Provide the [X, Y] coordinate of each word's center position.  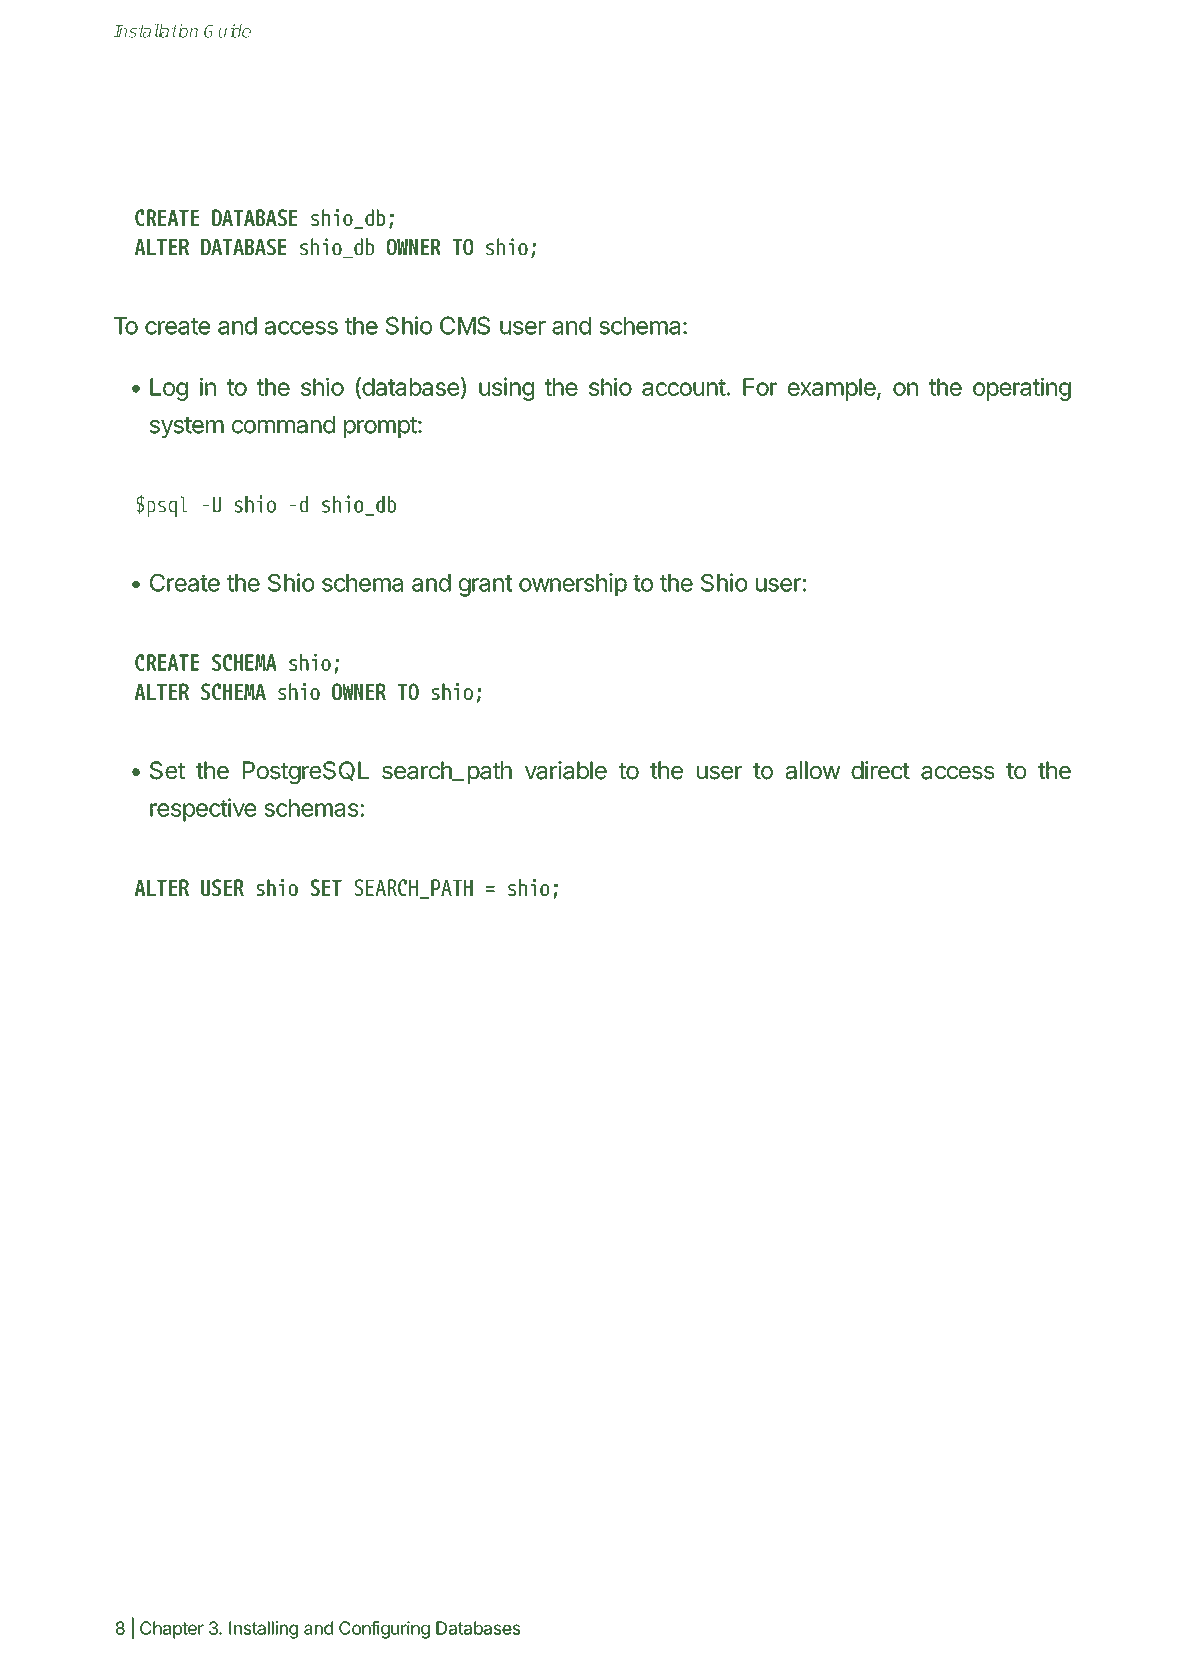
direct [880, 770]
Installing [263, 1630]
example [833, 389]
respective [203, 810]
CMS [465, 325]
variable [566, 770]
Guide [227, 31]
